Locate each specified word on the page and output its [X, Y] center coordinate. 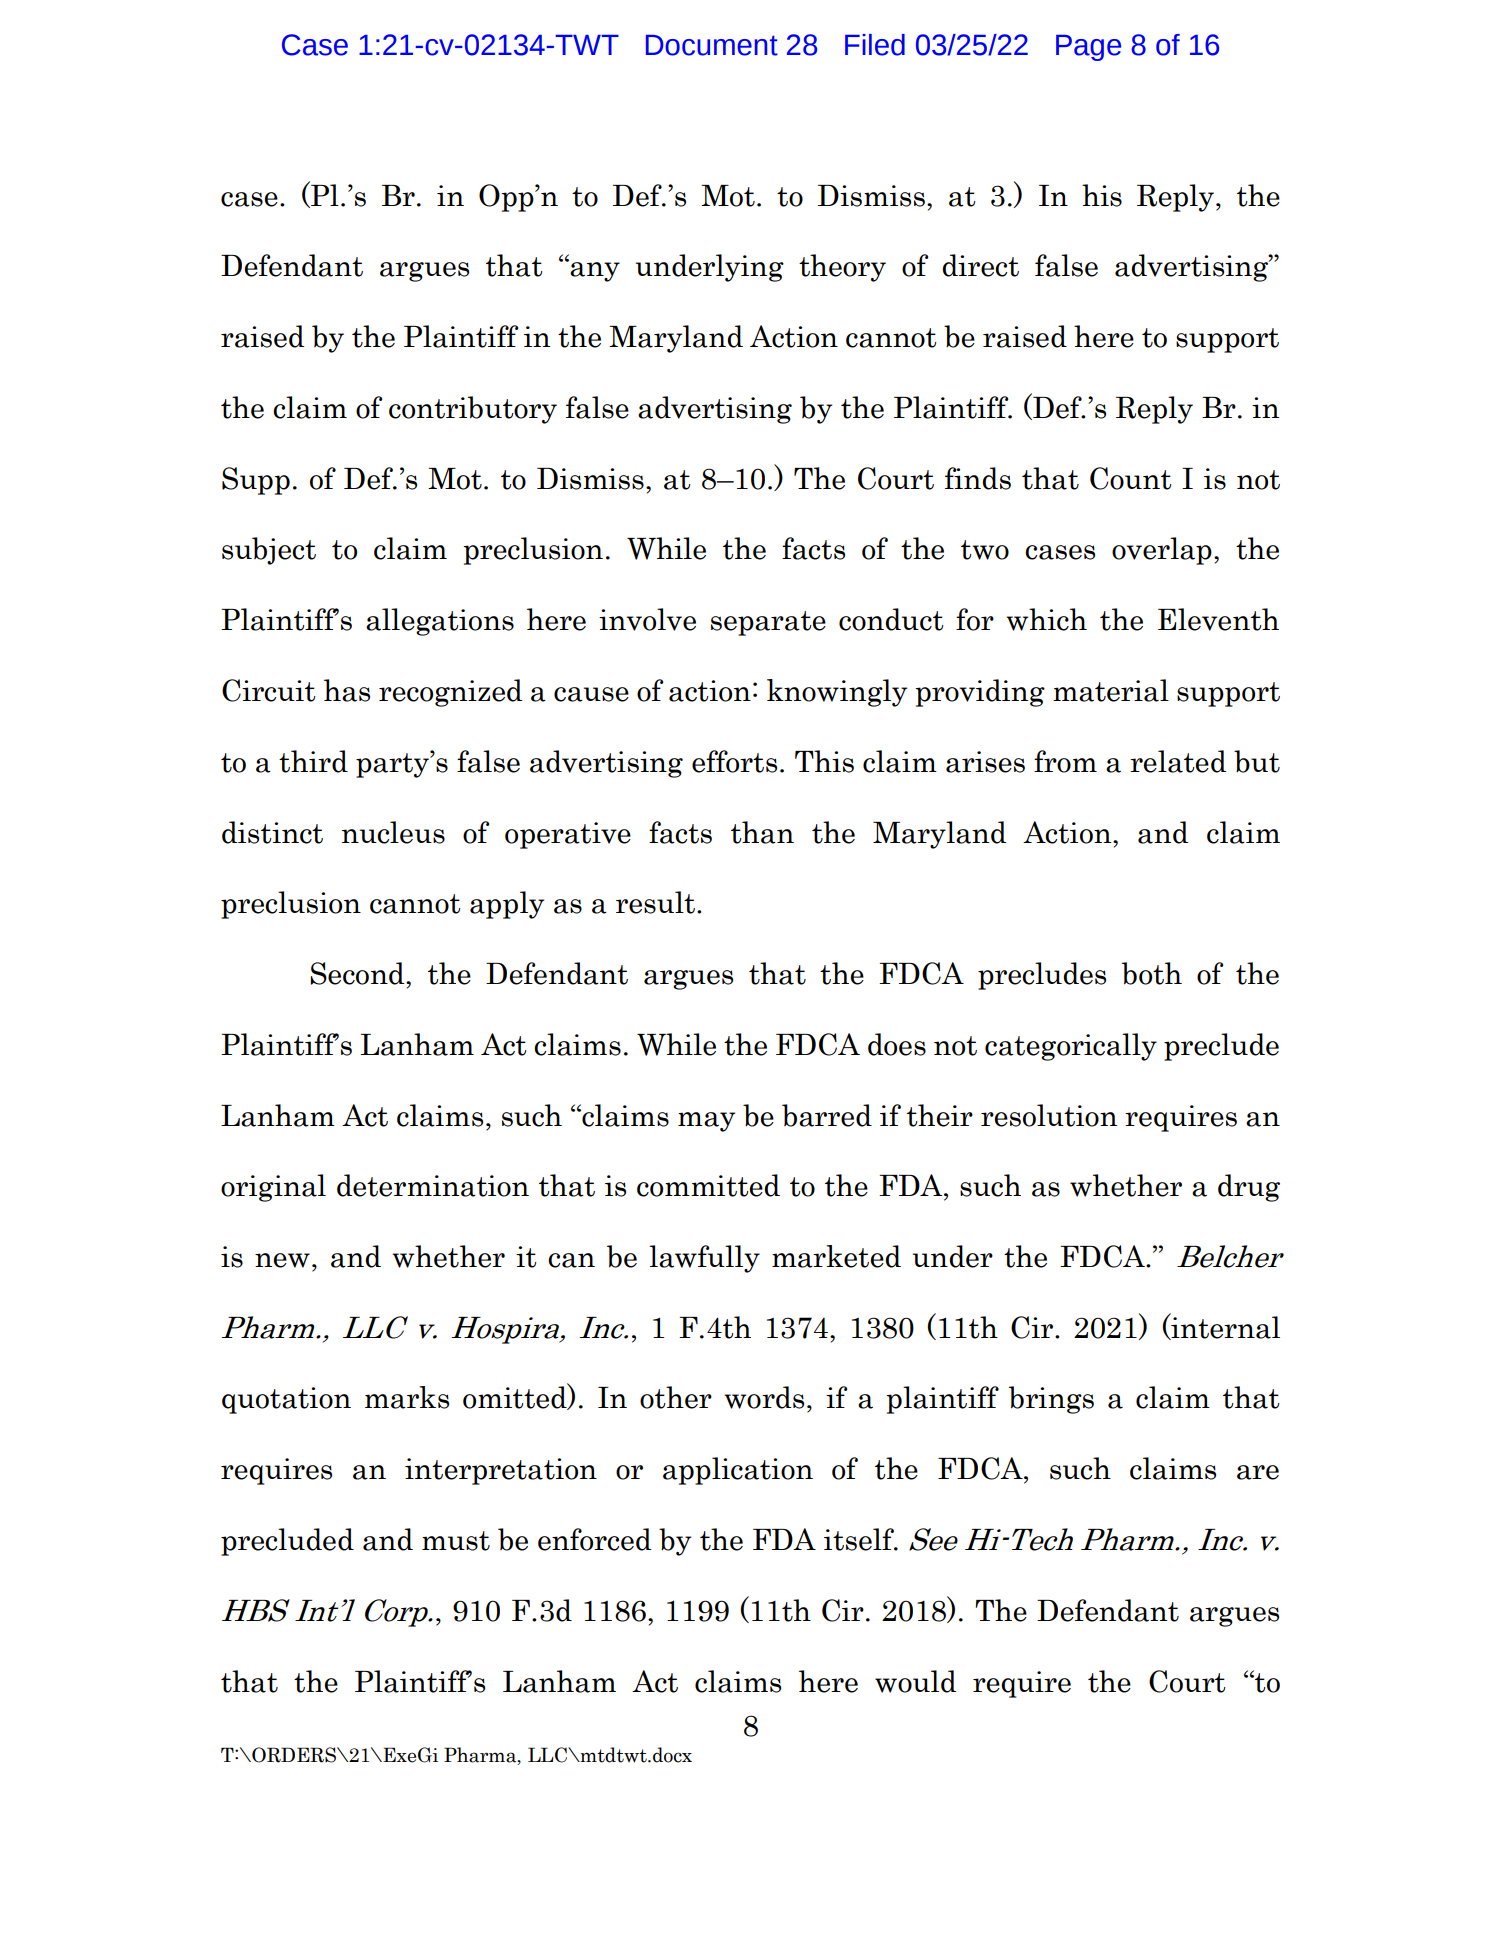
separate [768, 623]
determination [433, 1185]
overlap [1162, 551]
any [595, 272]
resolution [1049, 1115]
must [456, 1541]
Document [712, 45]
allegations [440, 622]
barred [827, 1115]
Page [1088, 48]
